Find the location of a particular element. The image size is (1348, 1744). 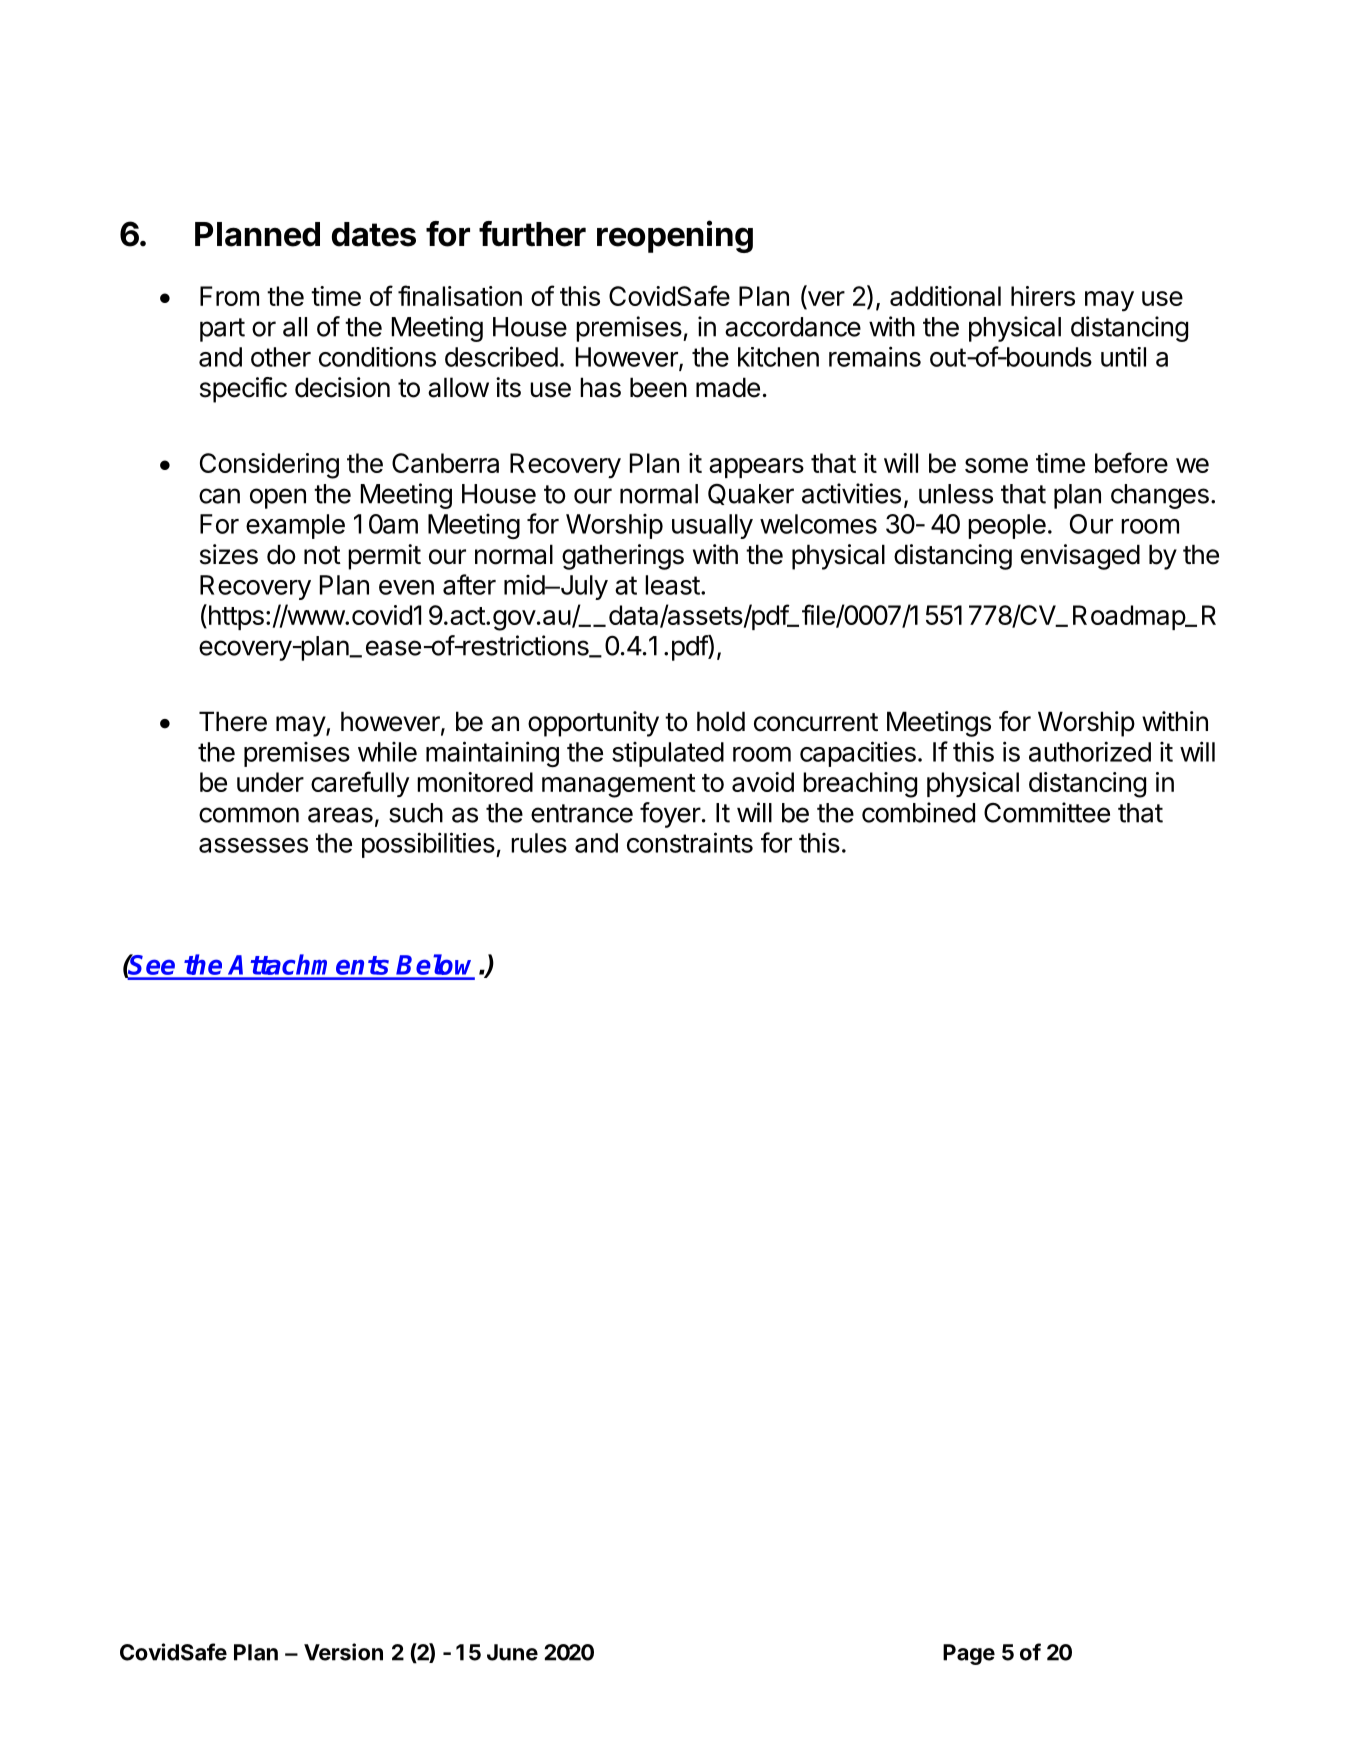

not is located at coordinates (322, 555).
